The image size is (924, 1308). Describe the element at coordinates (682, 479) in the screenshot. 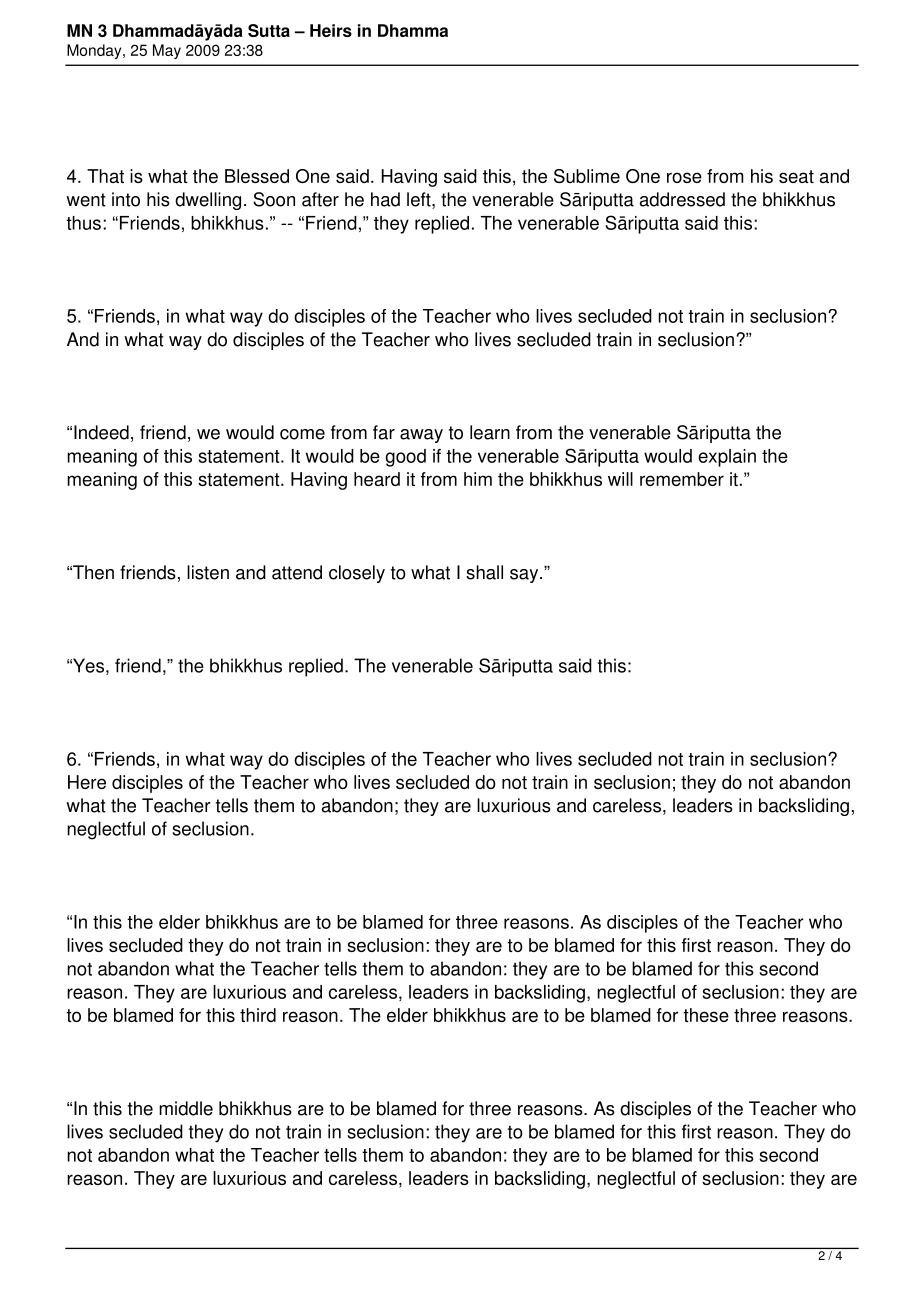

I see `remember` at that location.
